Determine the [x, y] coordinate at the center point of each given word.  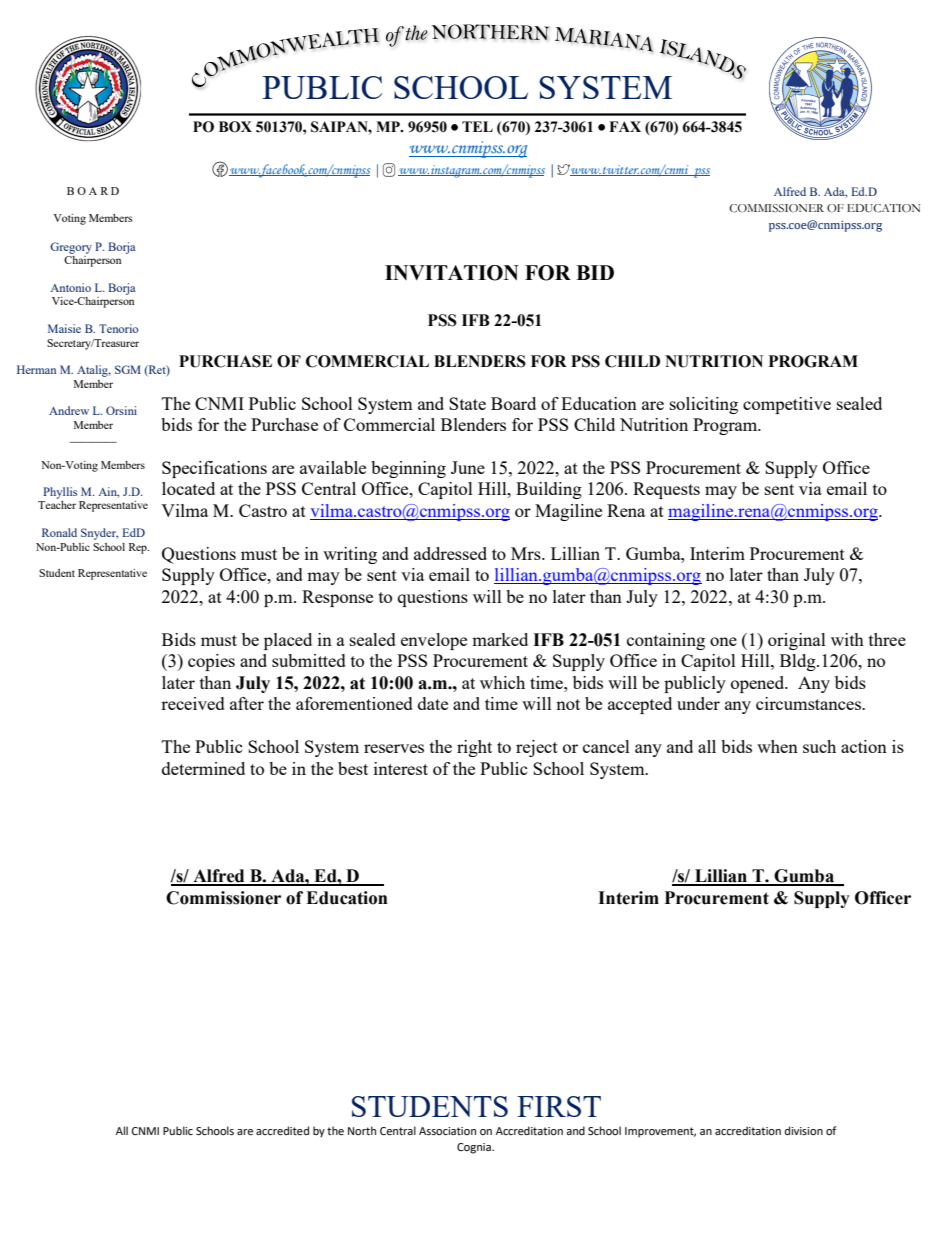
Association [447, 1131]
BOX [235, 127]
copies [211, 662]
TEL [477, 126]
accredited [282, 1131]
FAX [625, 126]
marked [500, 639]
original [797, 641]
